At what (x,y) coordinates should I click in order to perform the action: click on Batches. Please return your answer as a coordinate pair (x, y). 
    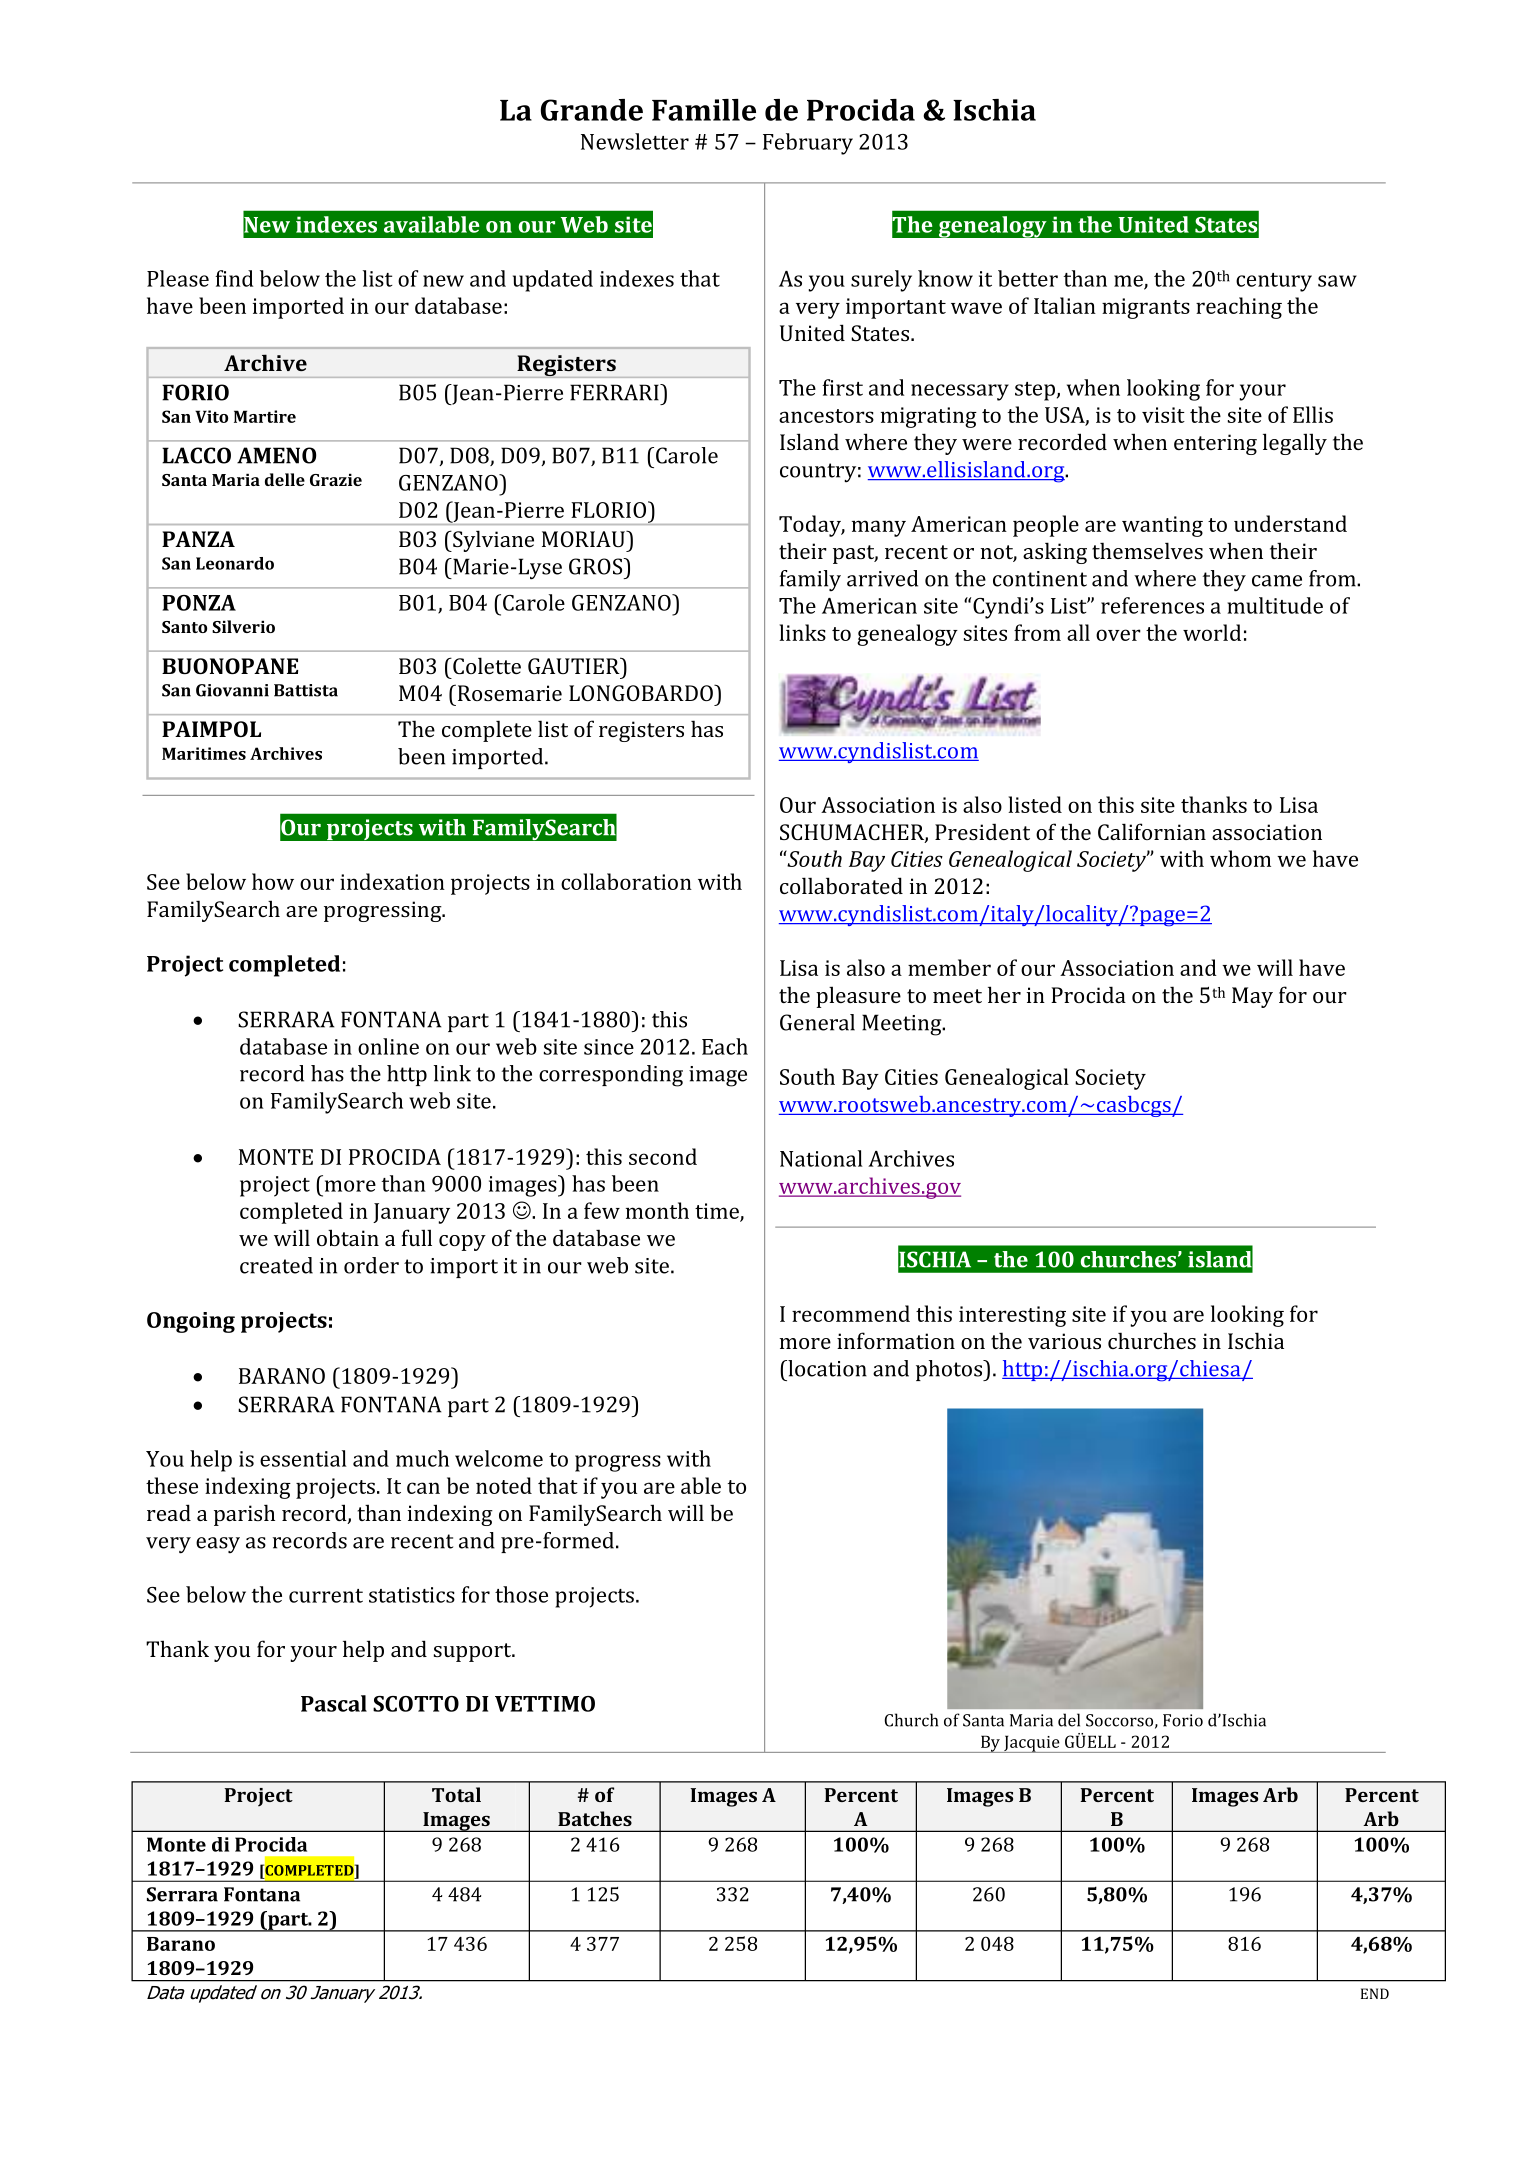
    Looking at the image, I should click on (595, 1818).
